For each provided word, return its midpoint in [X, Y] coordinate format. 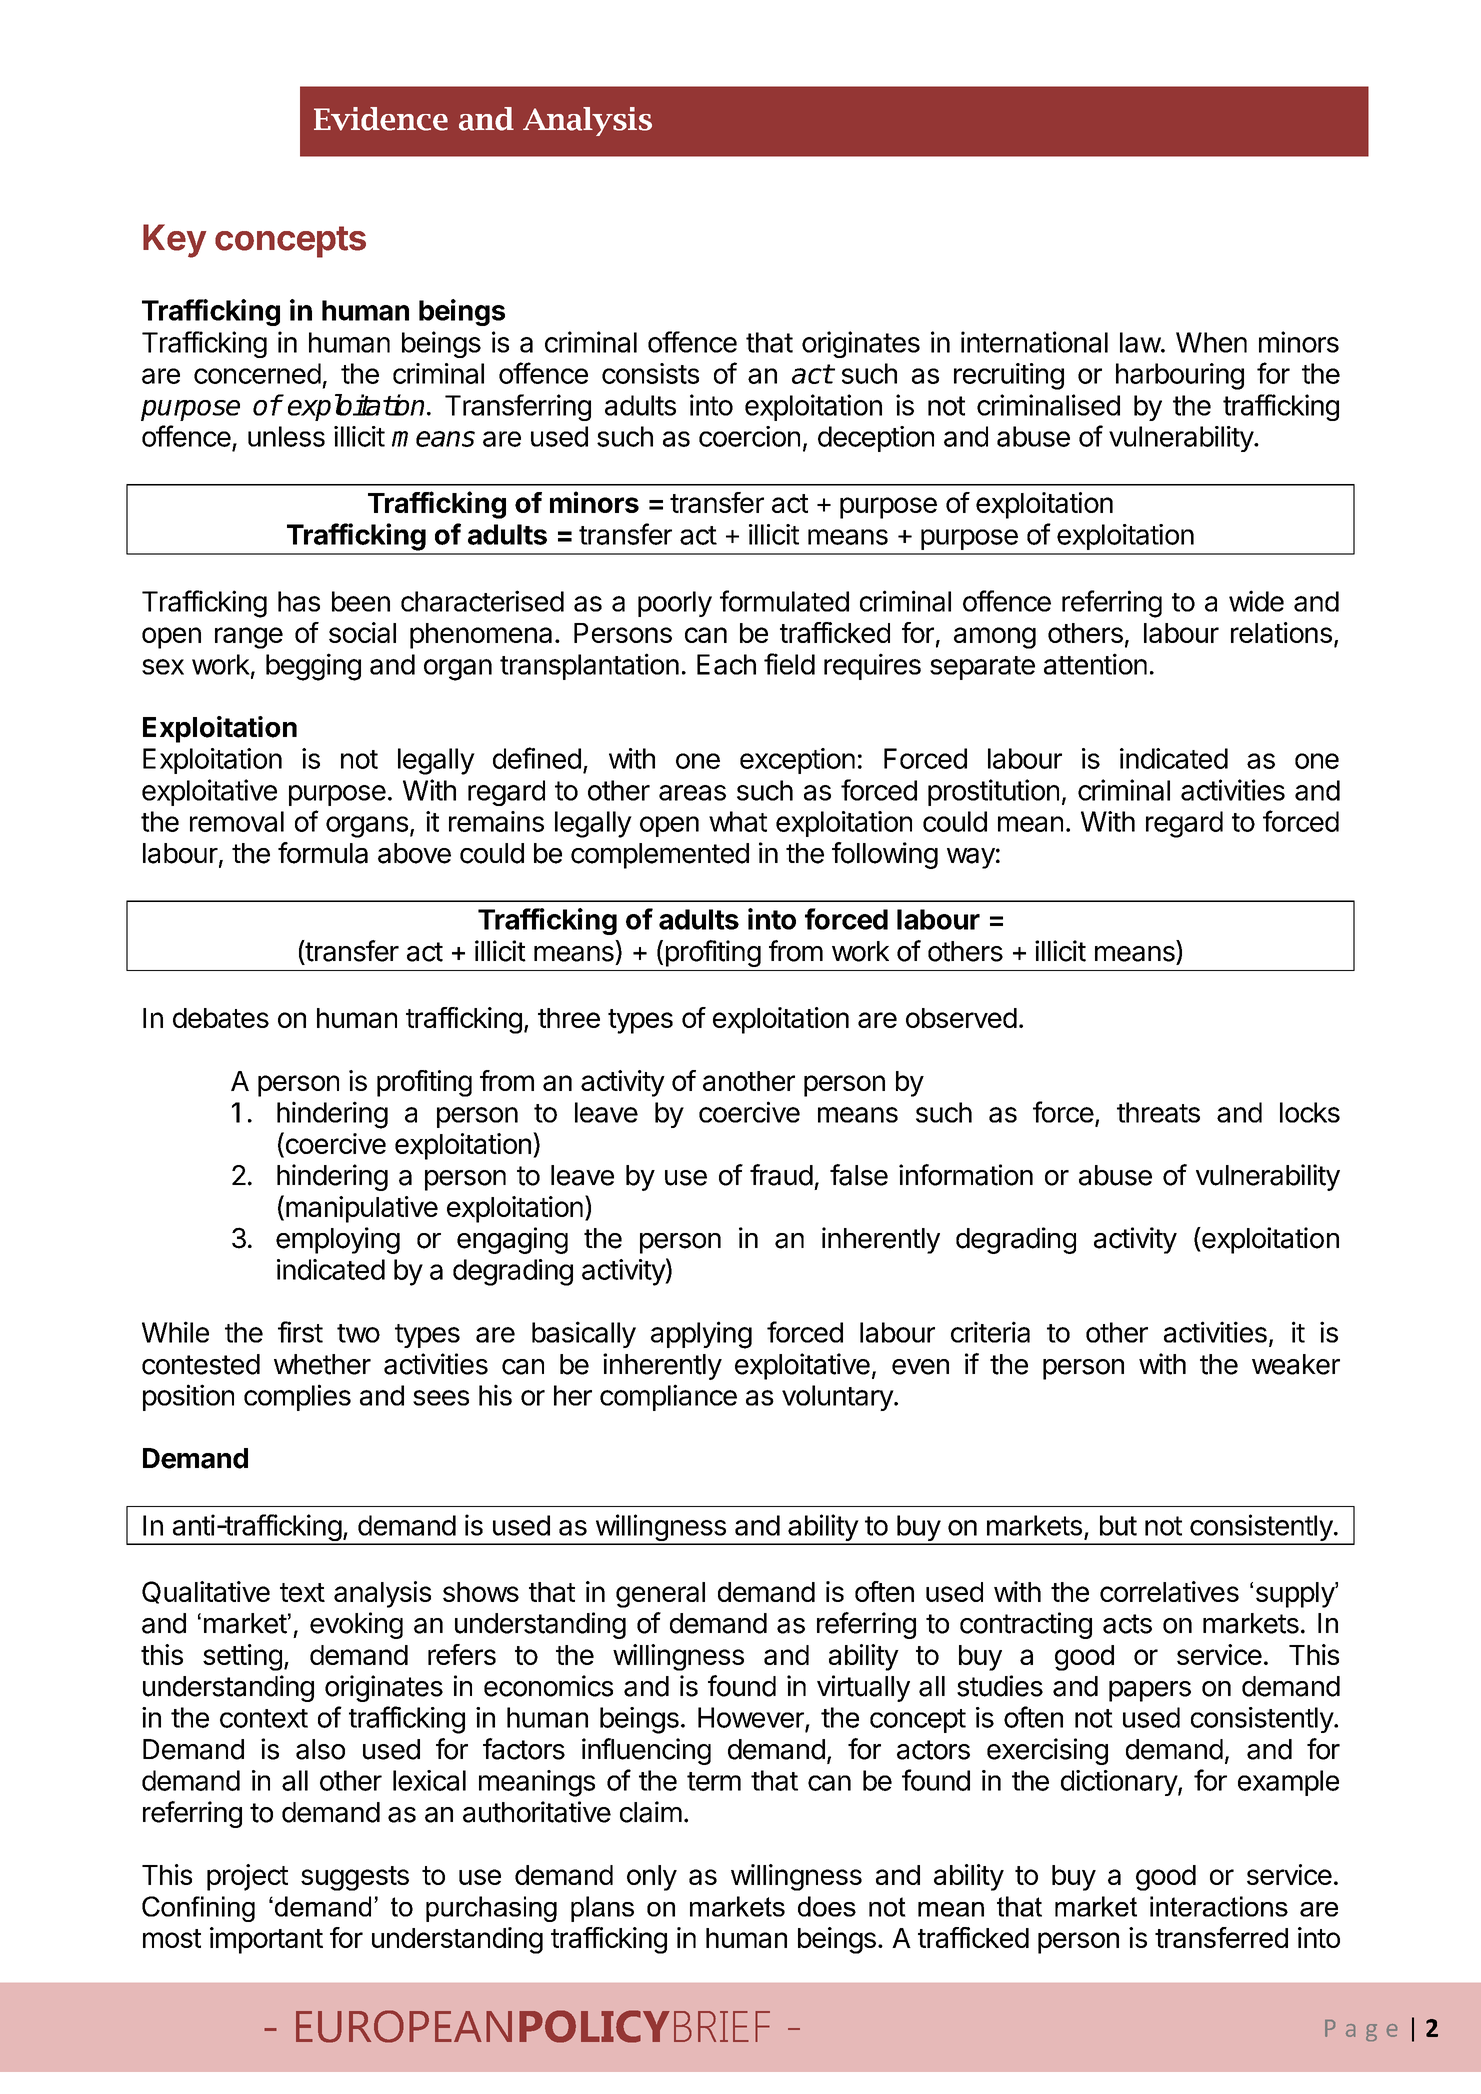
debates [221, 1018]
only [652, 1878]
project [247, 1877]
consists [650, 373]
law [1141, 342]
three [569, 1018]
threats [1158, 1112]
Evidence [381, 119]
